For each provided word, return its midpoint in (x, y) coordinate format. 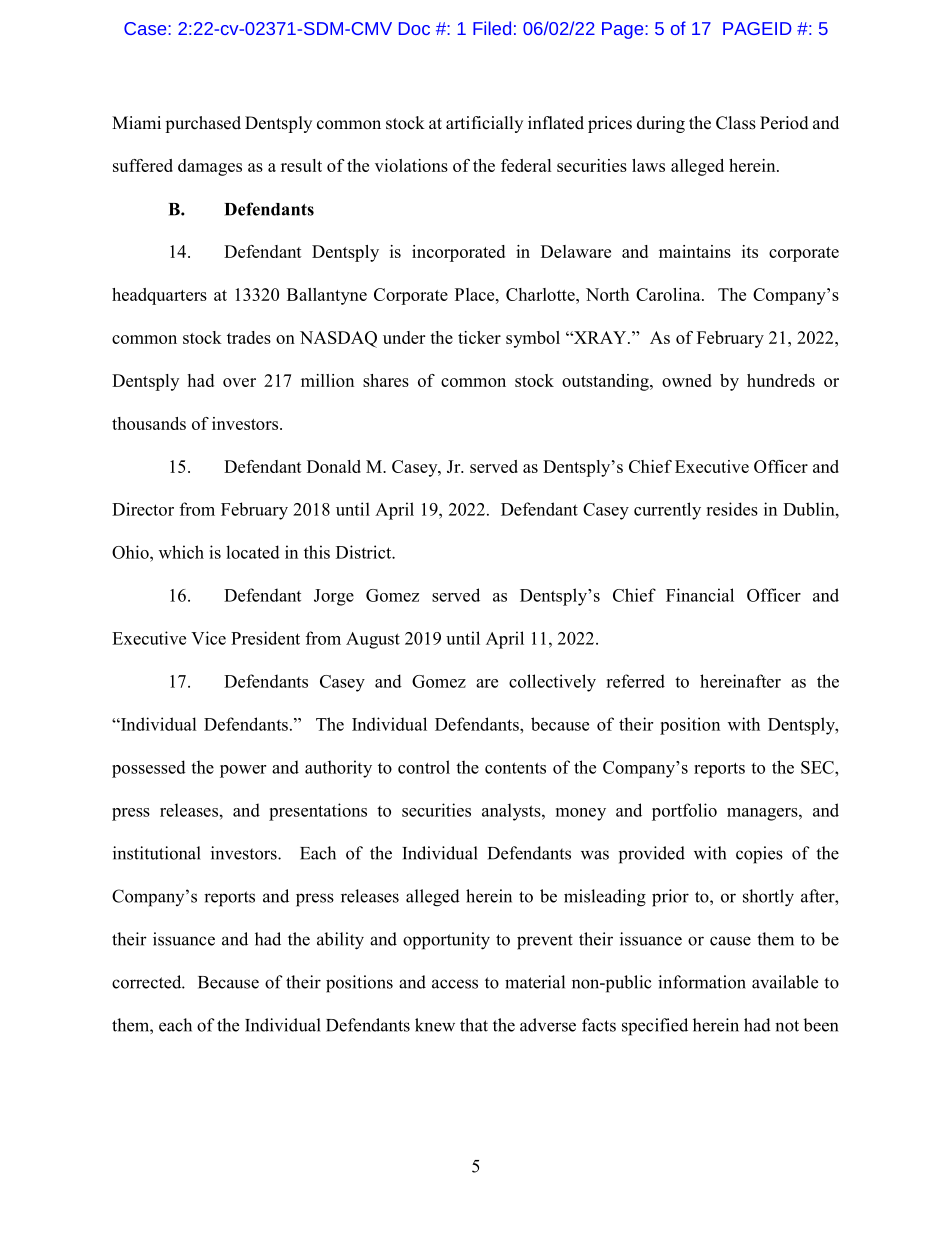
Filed (492, 28)
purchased (203, 124)
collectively (552, 683)
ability (340, 941)
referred (635, 681)
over (239, 382)
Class (736, 123)
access (455, 984)
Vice (208, 638)
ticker (479, 337)
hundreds (781, 380)
